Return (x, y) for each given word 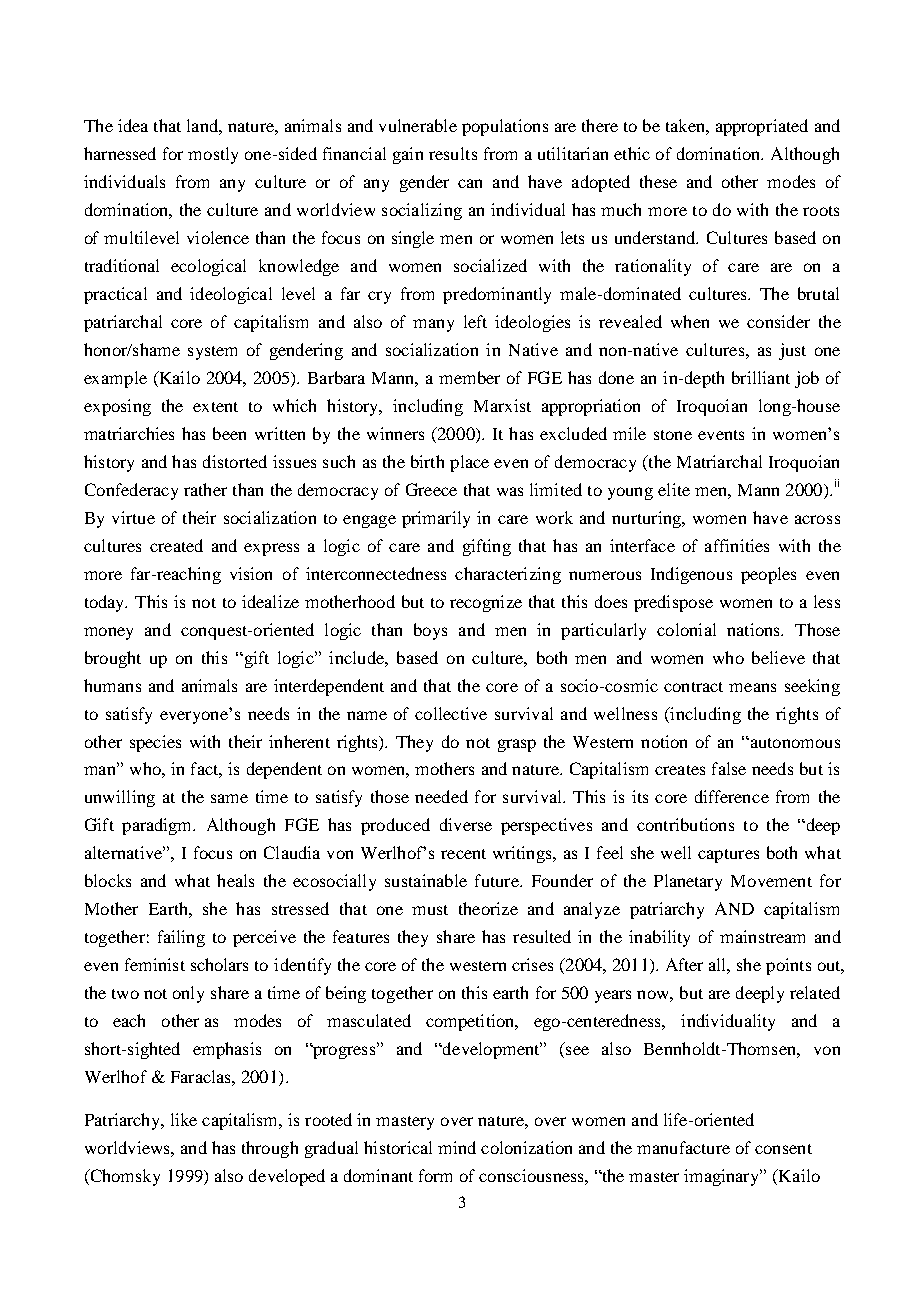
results (453, 153)
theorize (488, 908)
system (212, 353)
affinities (737, 545)
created (176, 545)
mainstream (762, 936)
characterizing (508, 575)
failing (181, 938)
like (184, 1119)
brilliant (761, 377)
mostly (213, 155)
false (729, 768)
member (469, 377)
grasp (517, 745)
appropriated (762, 127)
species (155, 743)
